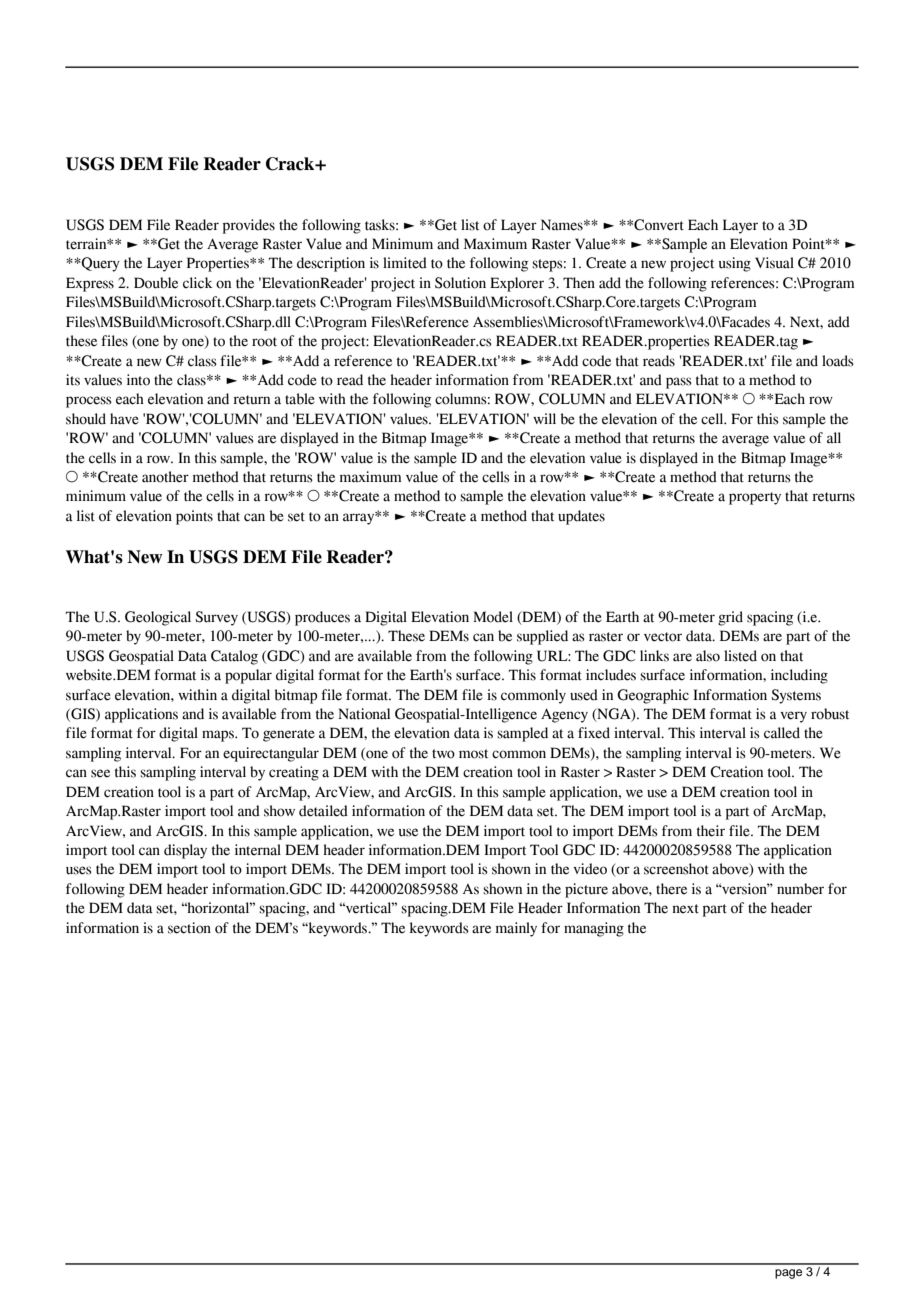 This document has width=924, height=1308. Describe the element at coordinates (516, 929) in the document. I see `mainly` at that location.
